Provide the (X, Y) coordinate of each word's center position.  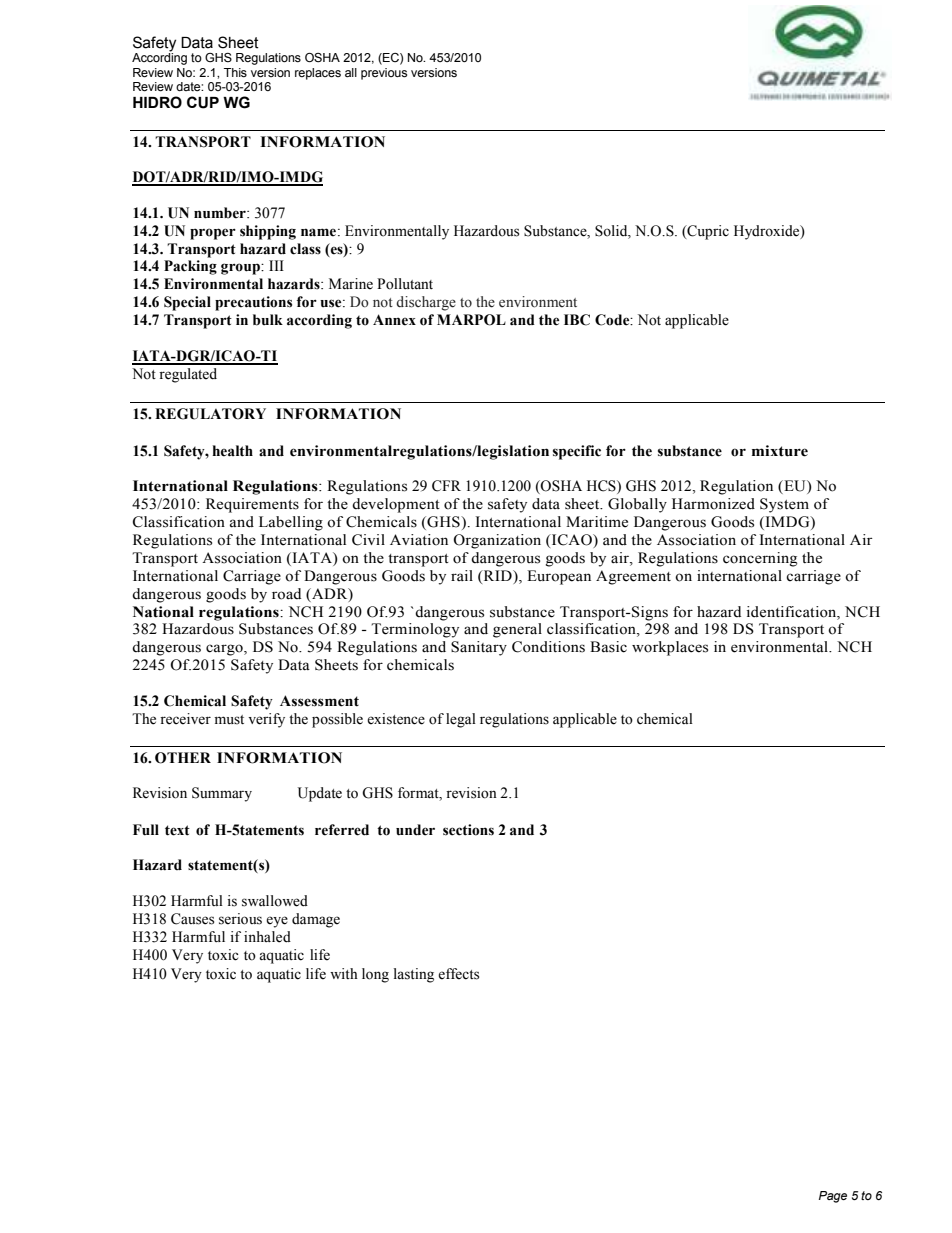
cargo (225, 650)
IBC (577, 320)
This (235, 73)
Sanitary (479, 648)
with (344, 973)
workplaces (670, 648)
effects (458, 974)
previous (384, 74)
